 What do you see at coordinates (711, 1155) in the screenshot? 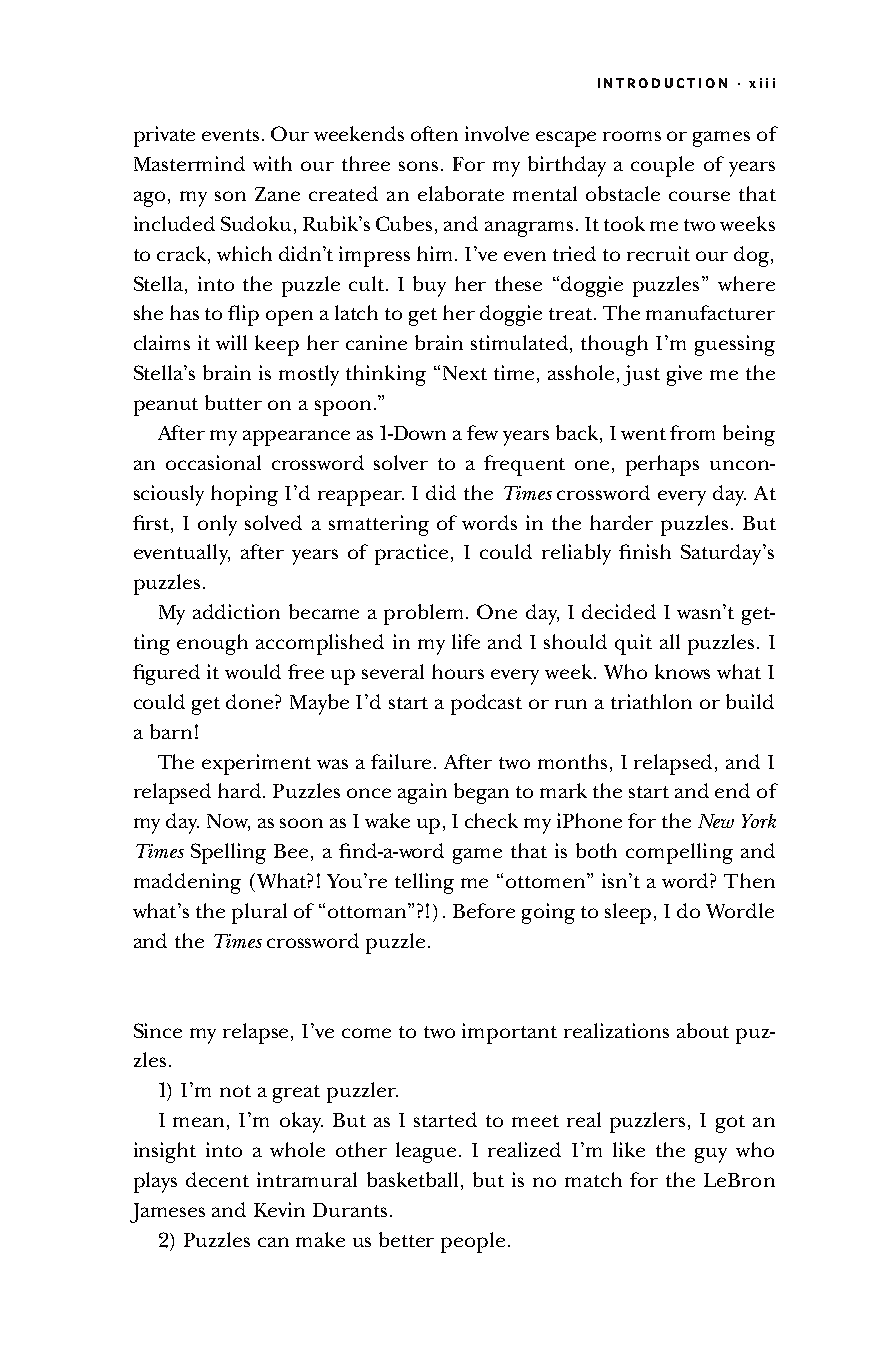
I see `guy` at bounding box center [711, 1155].
